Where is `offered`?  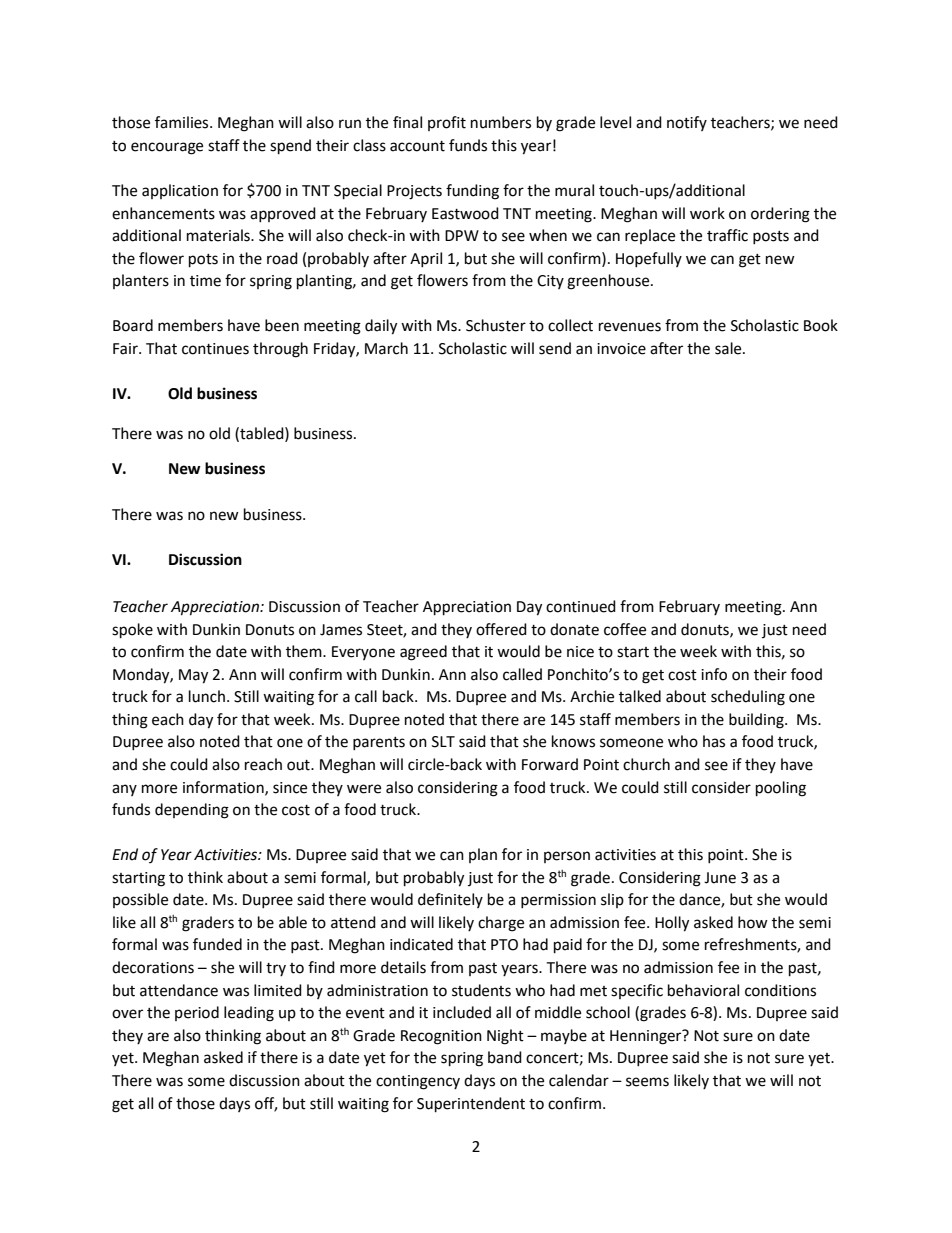 offered is located at coordinates (501, 629).
